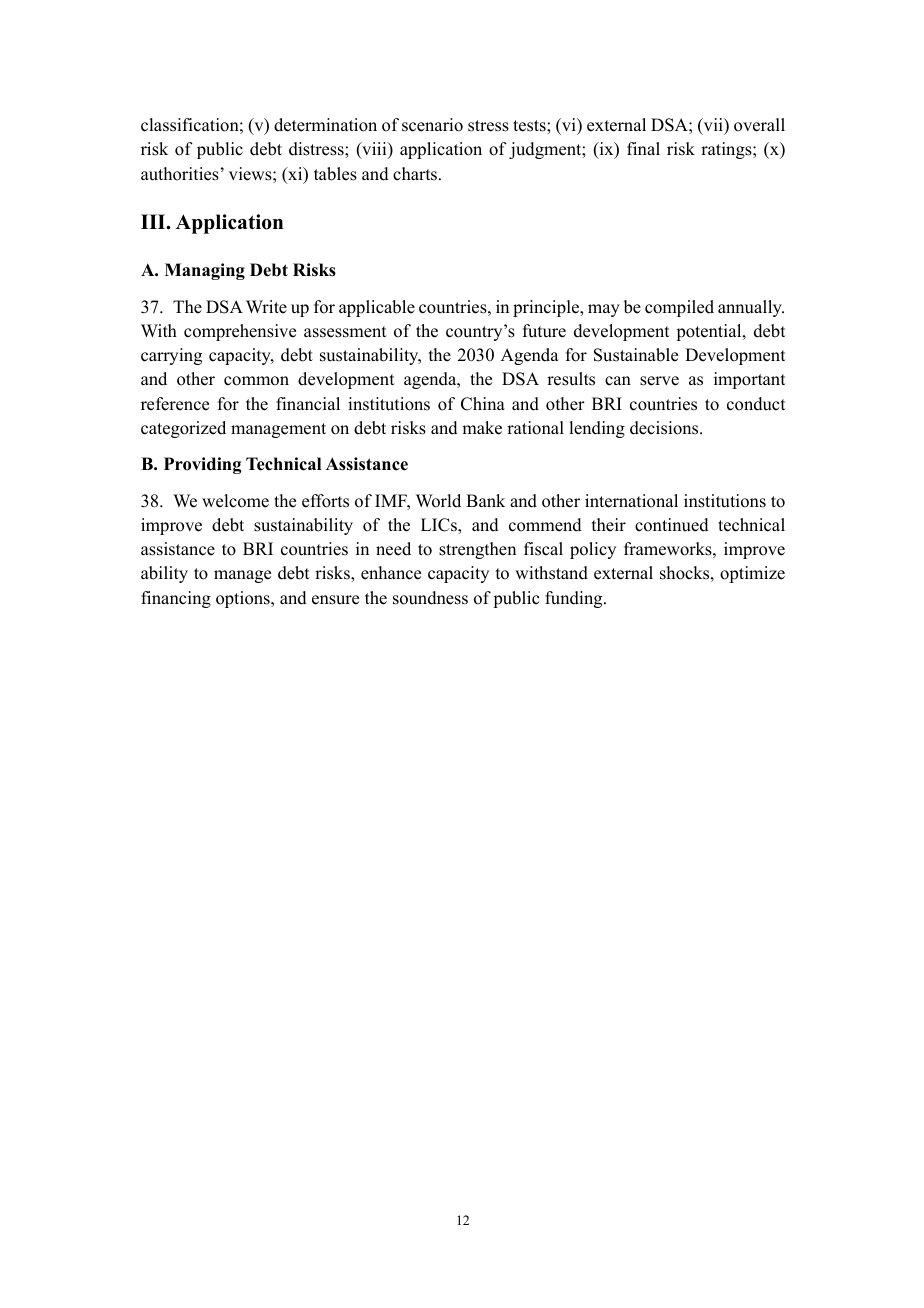  Describe the element at coordinates (659, 381) in the screenshot. I see `serve` at that location.
